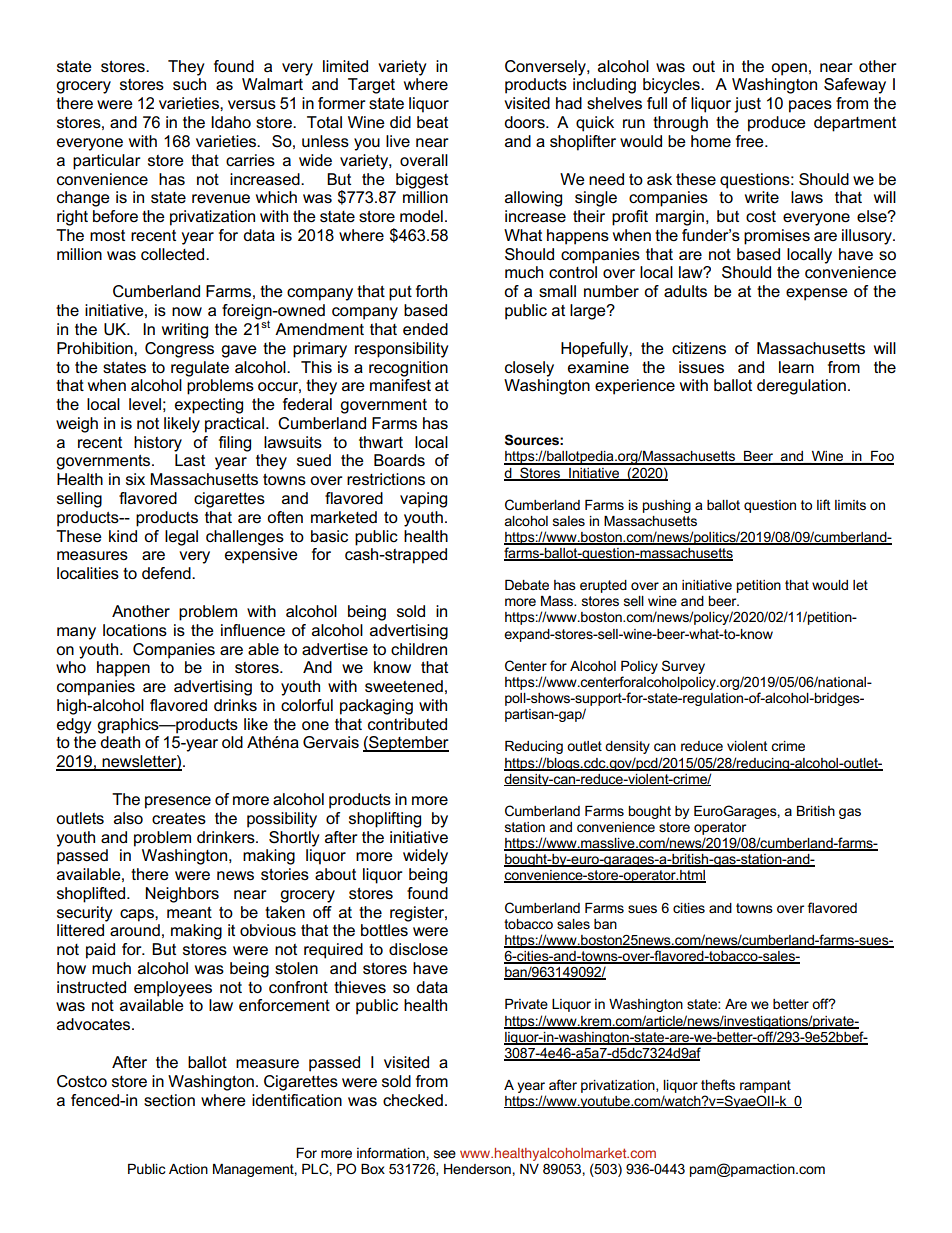  Describe the element at coordinates (432, 122) in the screenshot. I see `beat` at that location.
